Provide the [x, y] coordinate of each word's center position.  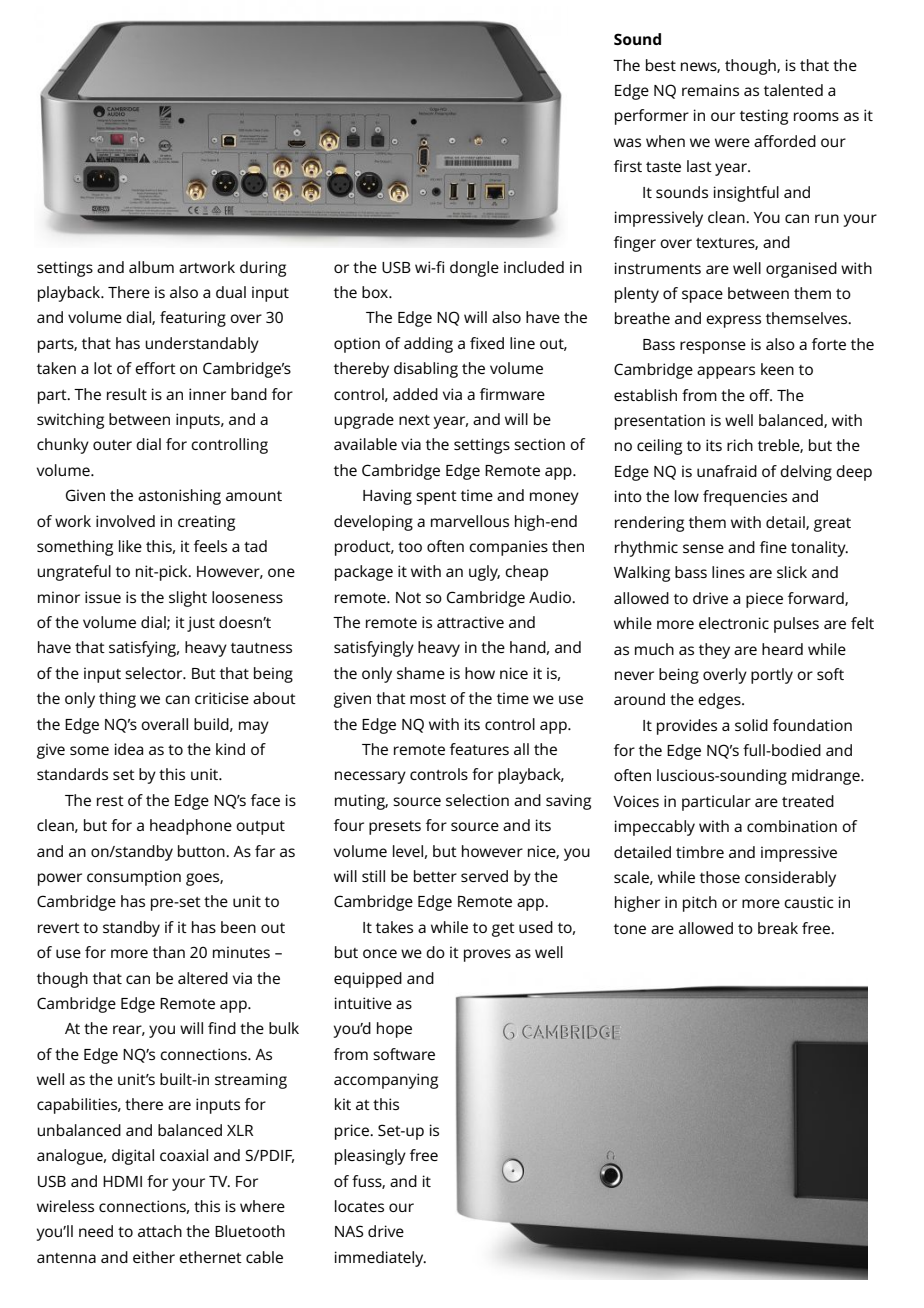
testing [764, 117]
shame [421, 673]
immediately [380, 1259]
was [627, 142]
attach [160, 1231]
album [151, 267]
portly [772, 676]
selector [155, 673]
